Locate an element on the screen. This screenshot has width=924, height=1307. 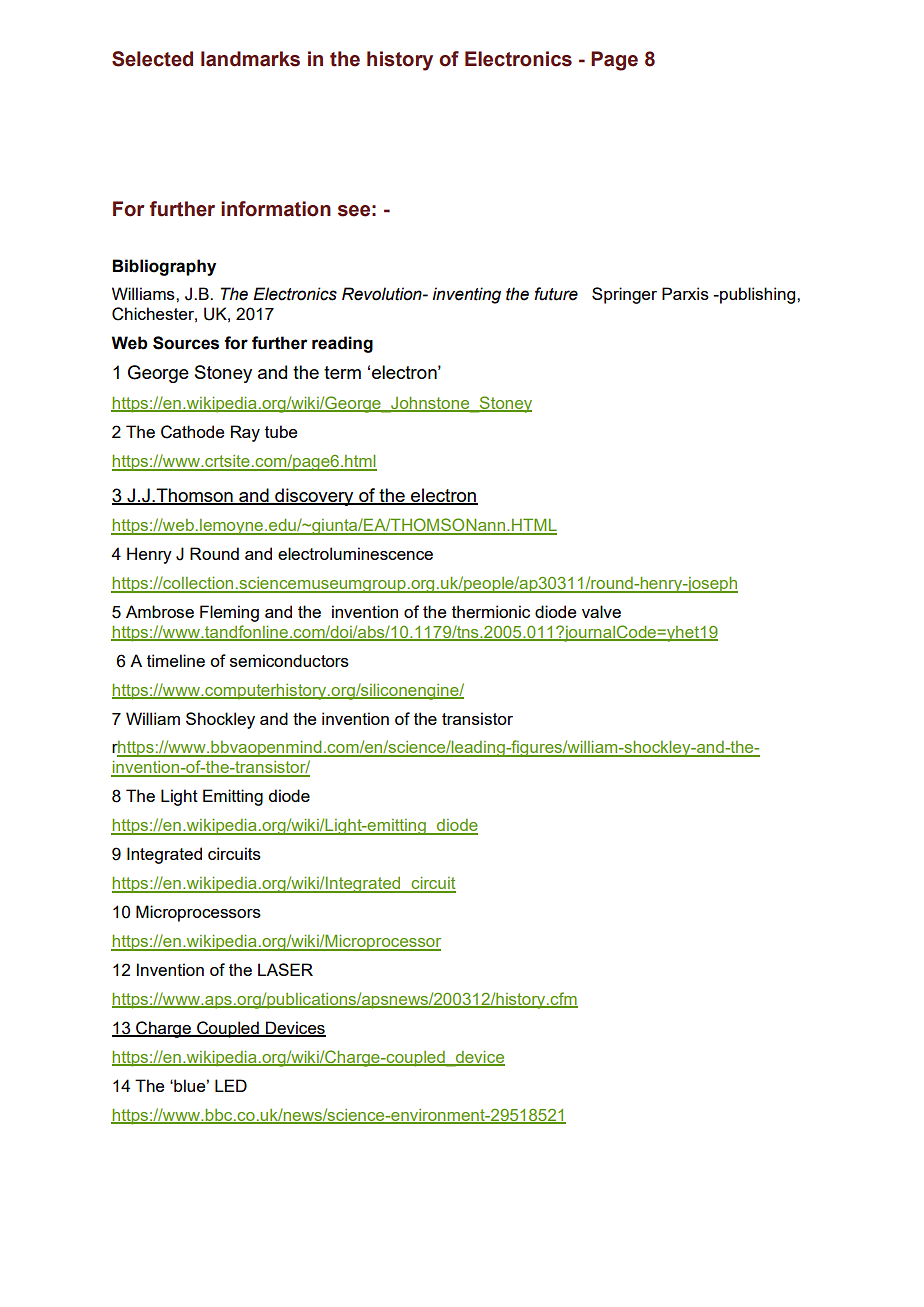
term is located at coordinates (342, 372).
